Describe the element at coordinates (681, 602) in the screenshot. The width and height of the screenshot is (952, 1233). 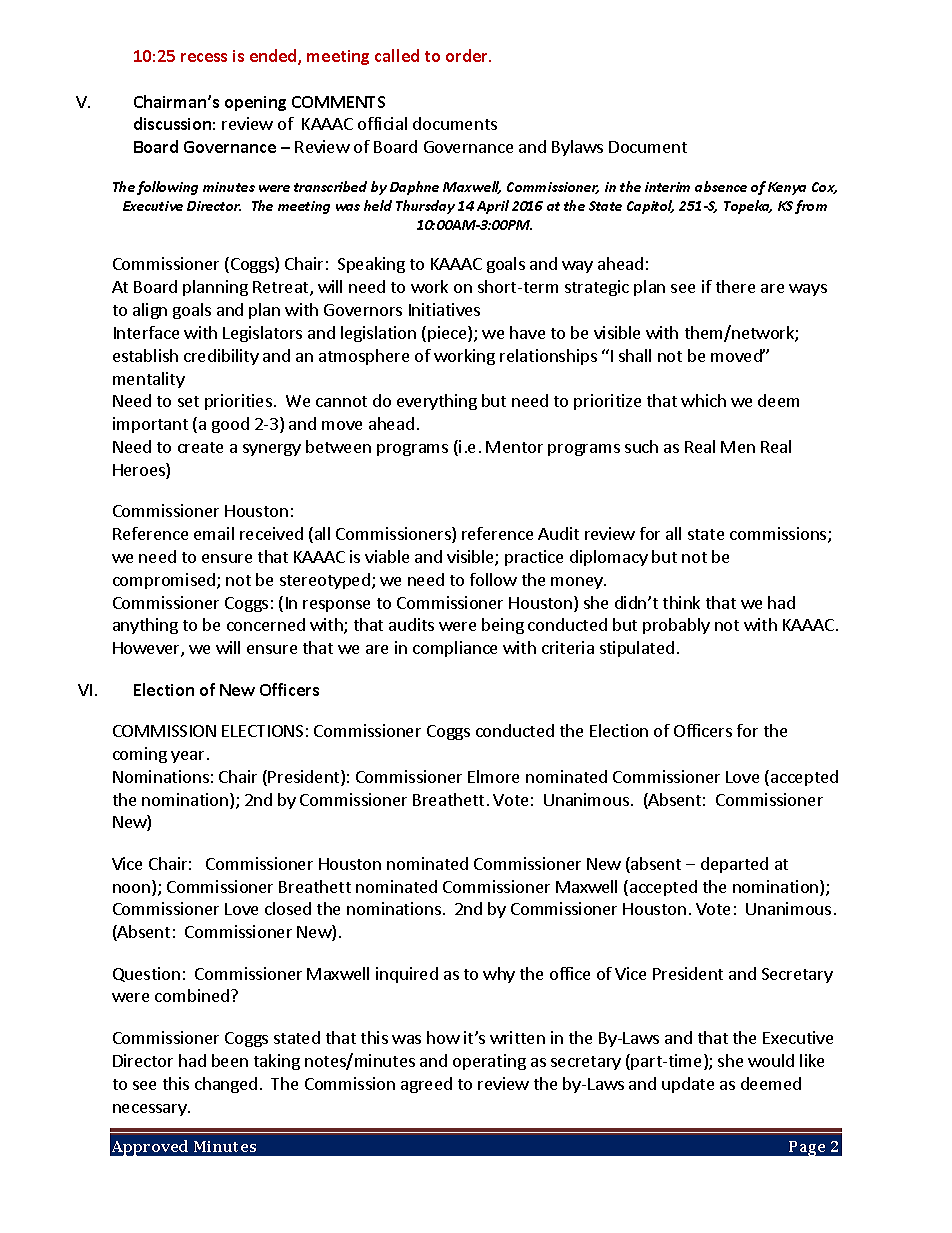
I see `think` at that location.
